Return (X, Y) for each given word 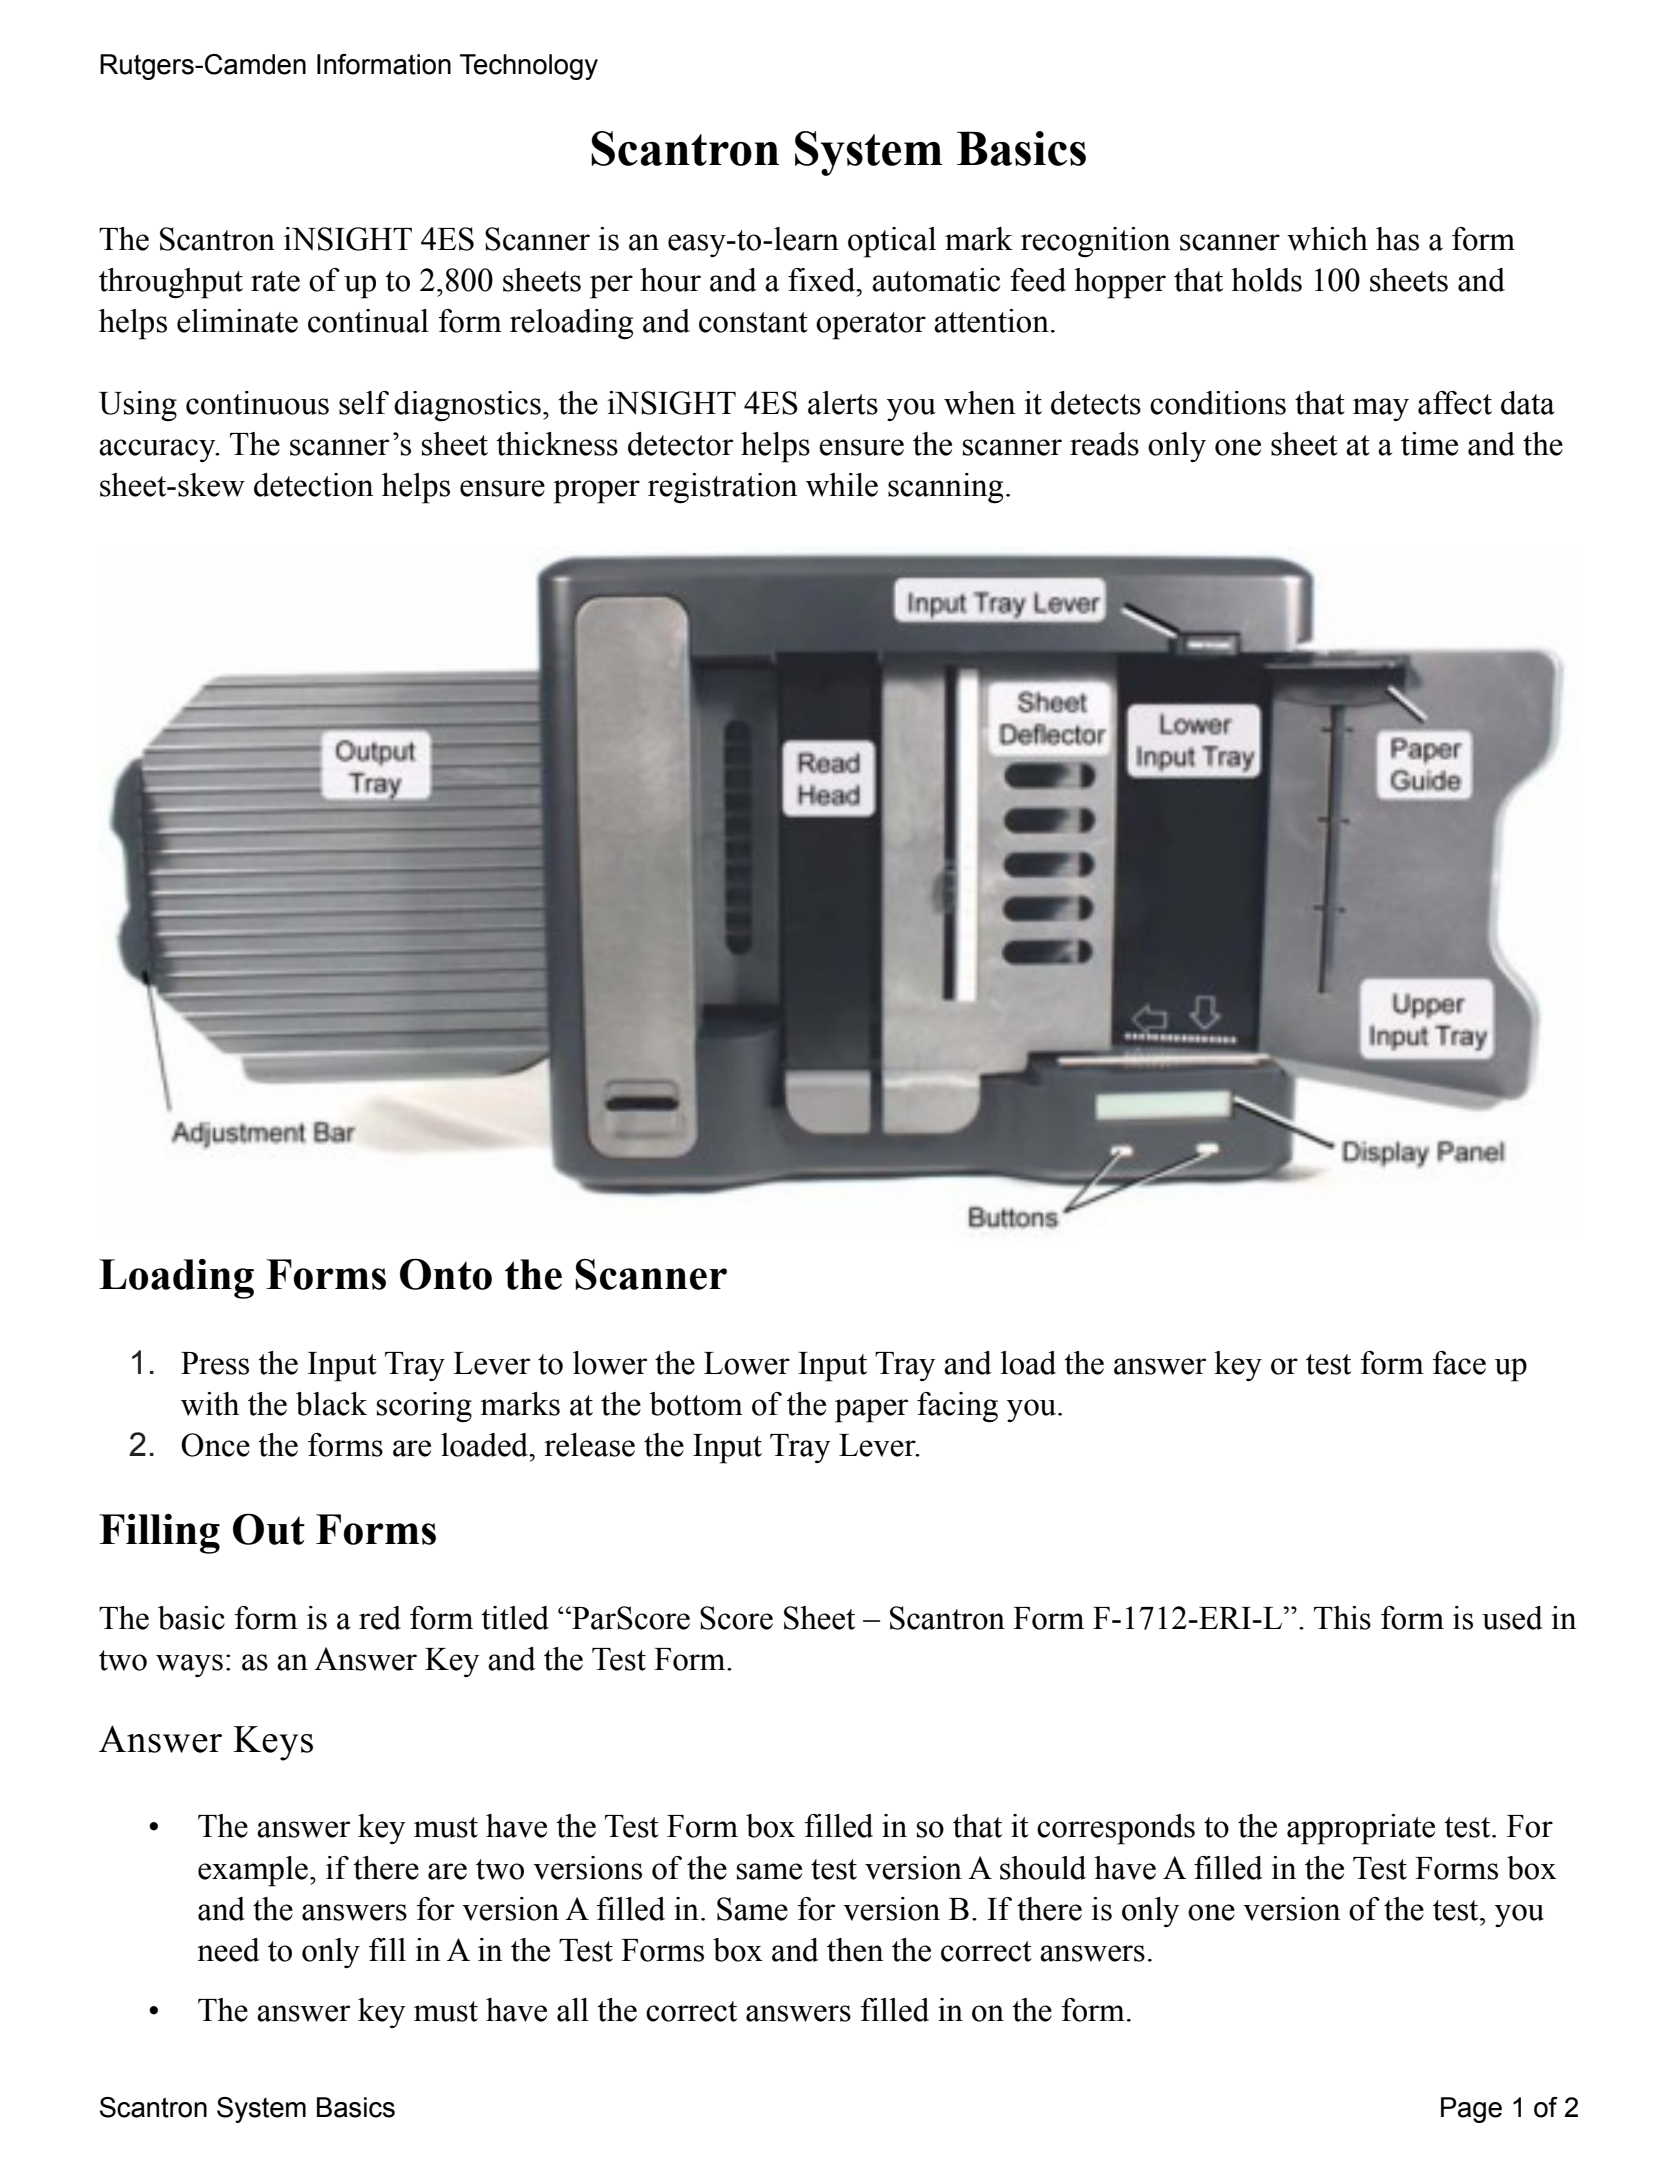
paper (871, 1411)
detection (314, 485)
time (1429, 444)
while (842, 485)
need (228, 1950)
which (1327, 239)
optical (892, 242)
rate (275, 281)
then (855, 1950)
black (332, 1404)
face (1459, 1363)
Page (1471, 2110)
